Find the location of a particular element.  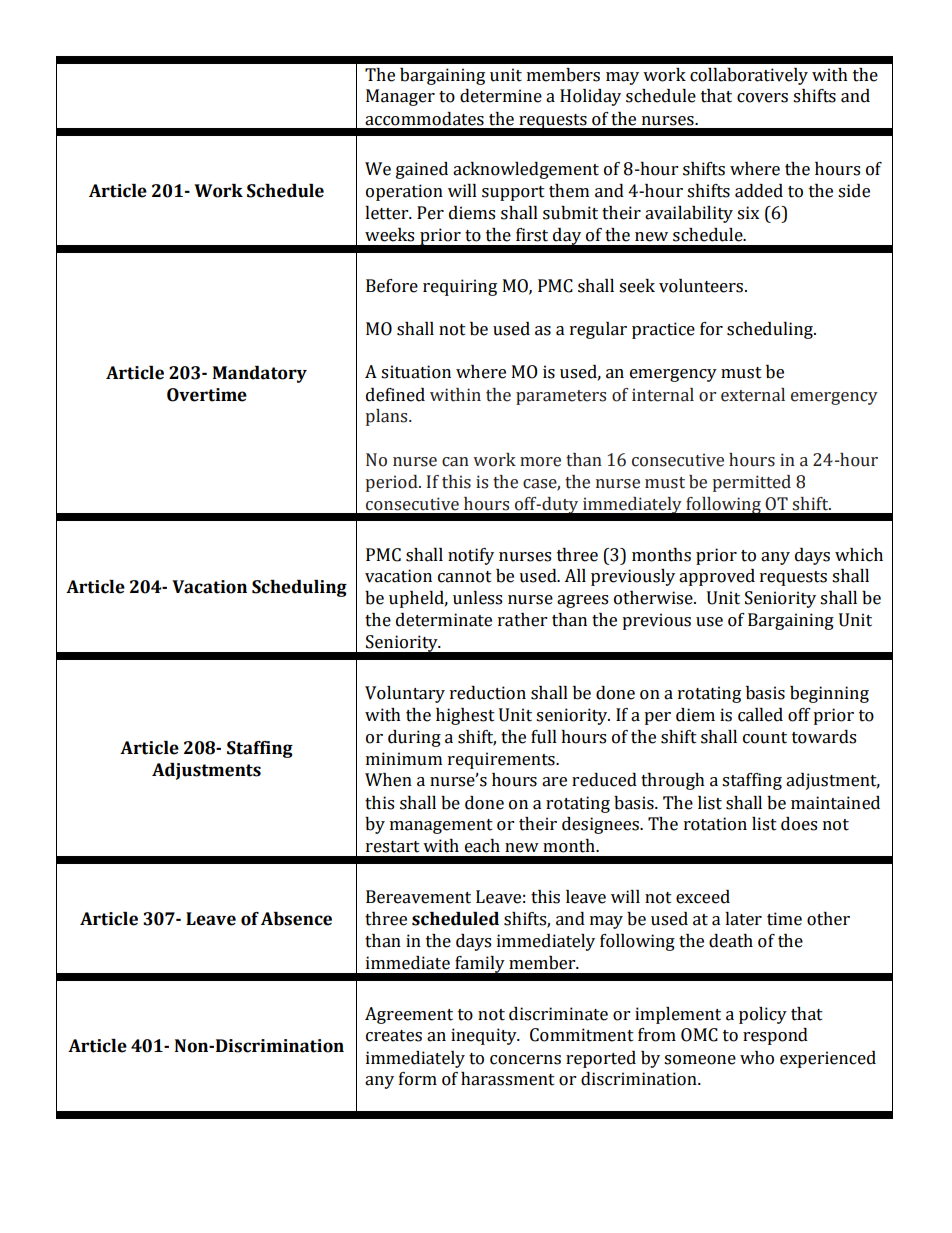

count is located at coordinates (765, 738).
